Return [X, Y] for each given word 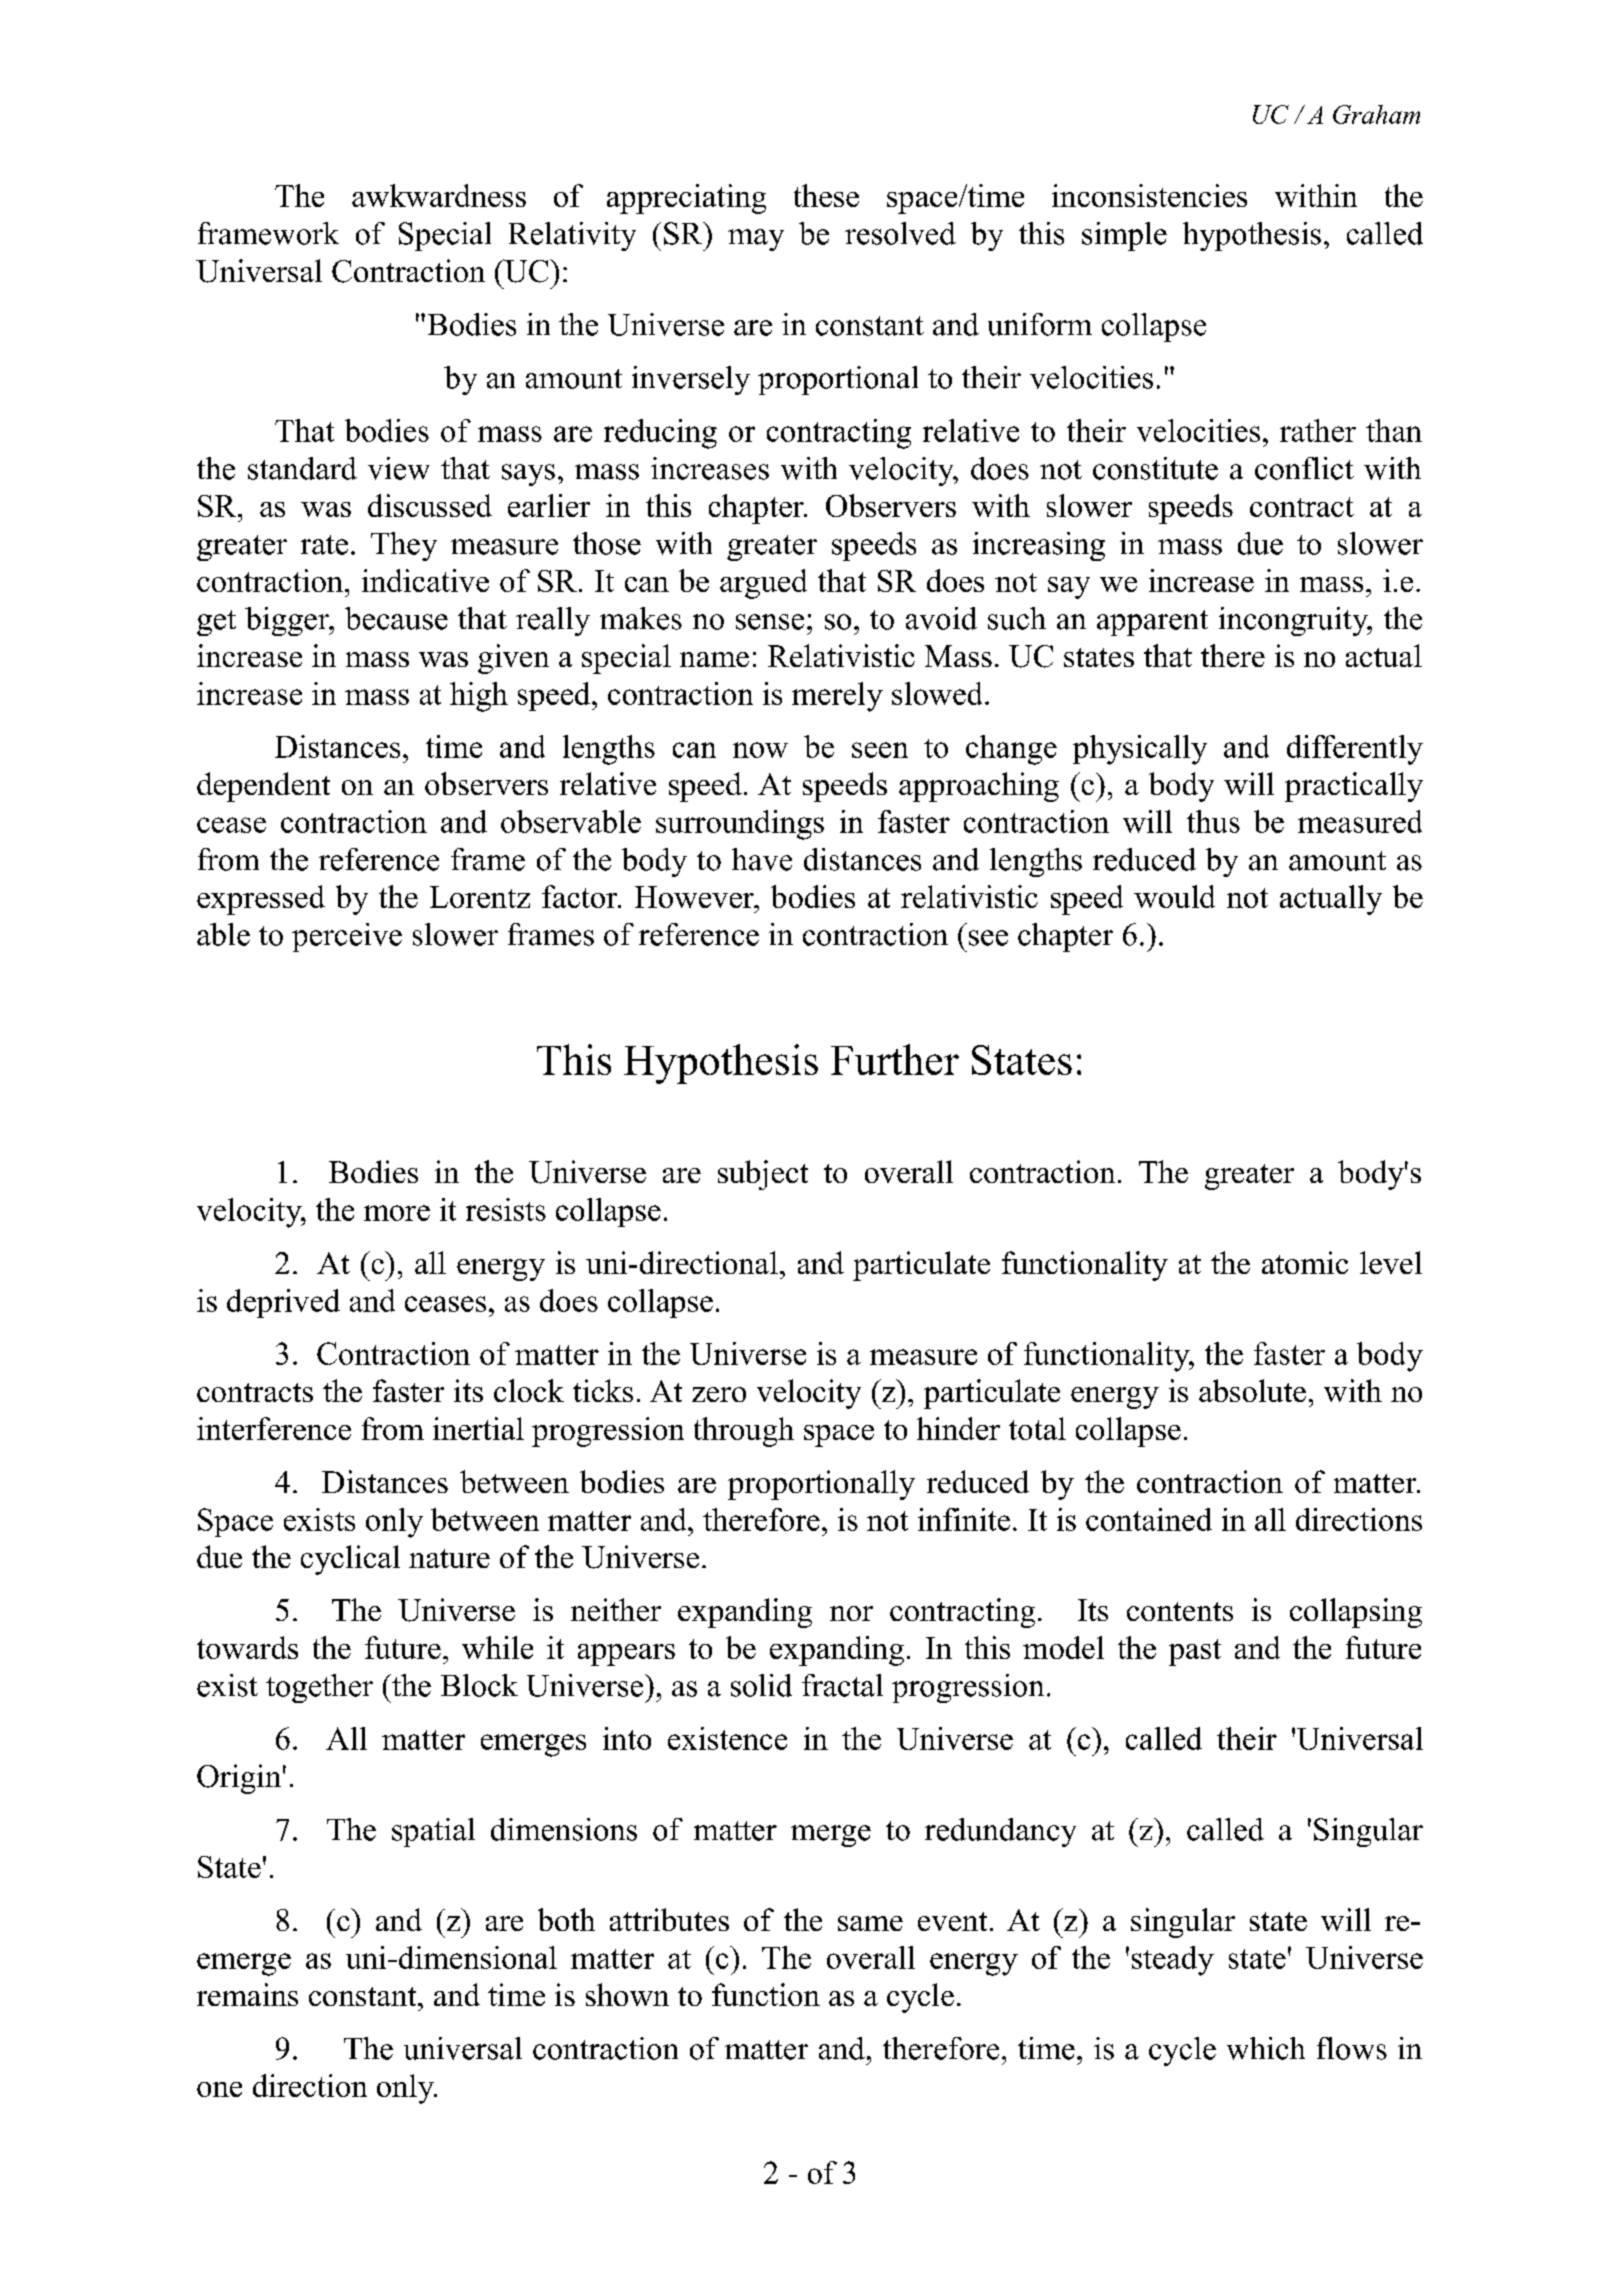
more [397, 1213]
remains [247, 1994]
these [826, 195]
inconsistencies [1149, 195]
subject [763, 1175]
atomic [1305, 1262]
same [870, 1923]
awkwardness [439, 195]
